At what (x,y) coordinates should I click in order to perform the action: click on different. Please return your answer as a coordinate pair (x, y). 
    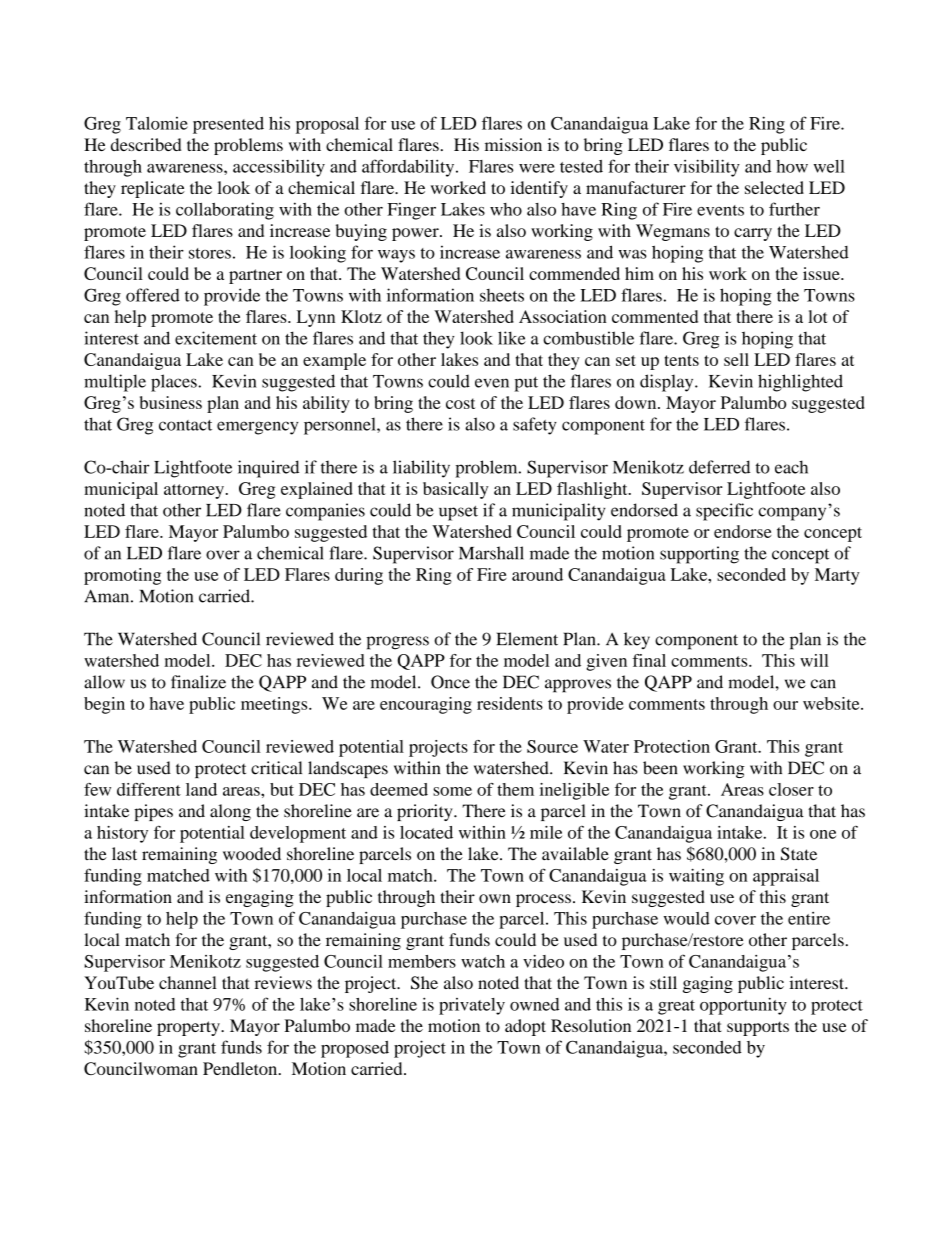
    Looking at the image, I should click on (149, 789).
